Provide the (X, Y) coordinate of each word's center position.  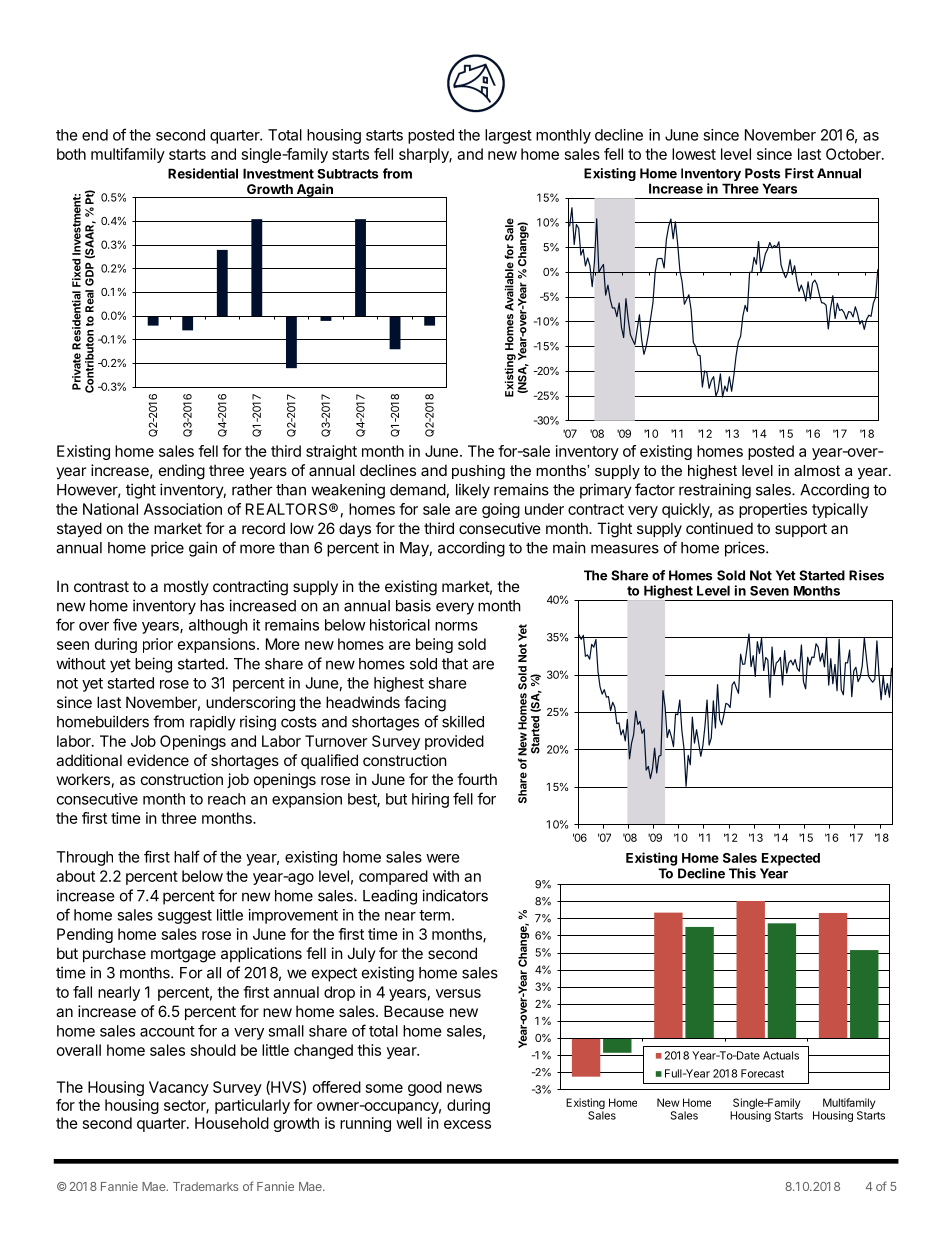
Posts (762, 173)
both (71, 154)
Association (183, 509)
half (187, 856)
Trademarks (206, 1186)
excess (467, 1124)
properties (773, 510)
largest (508, 136)
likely (473, 491)
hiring (430, 800)
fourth (477, 779)
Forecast (762, 1073)
